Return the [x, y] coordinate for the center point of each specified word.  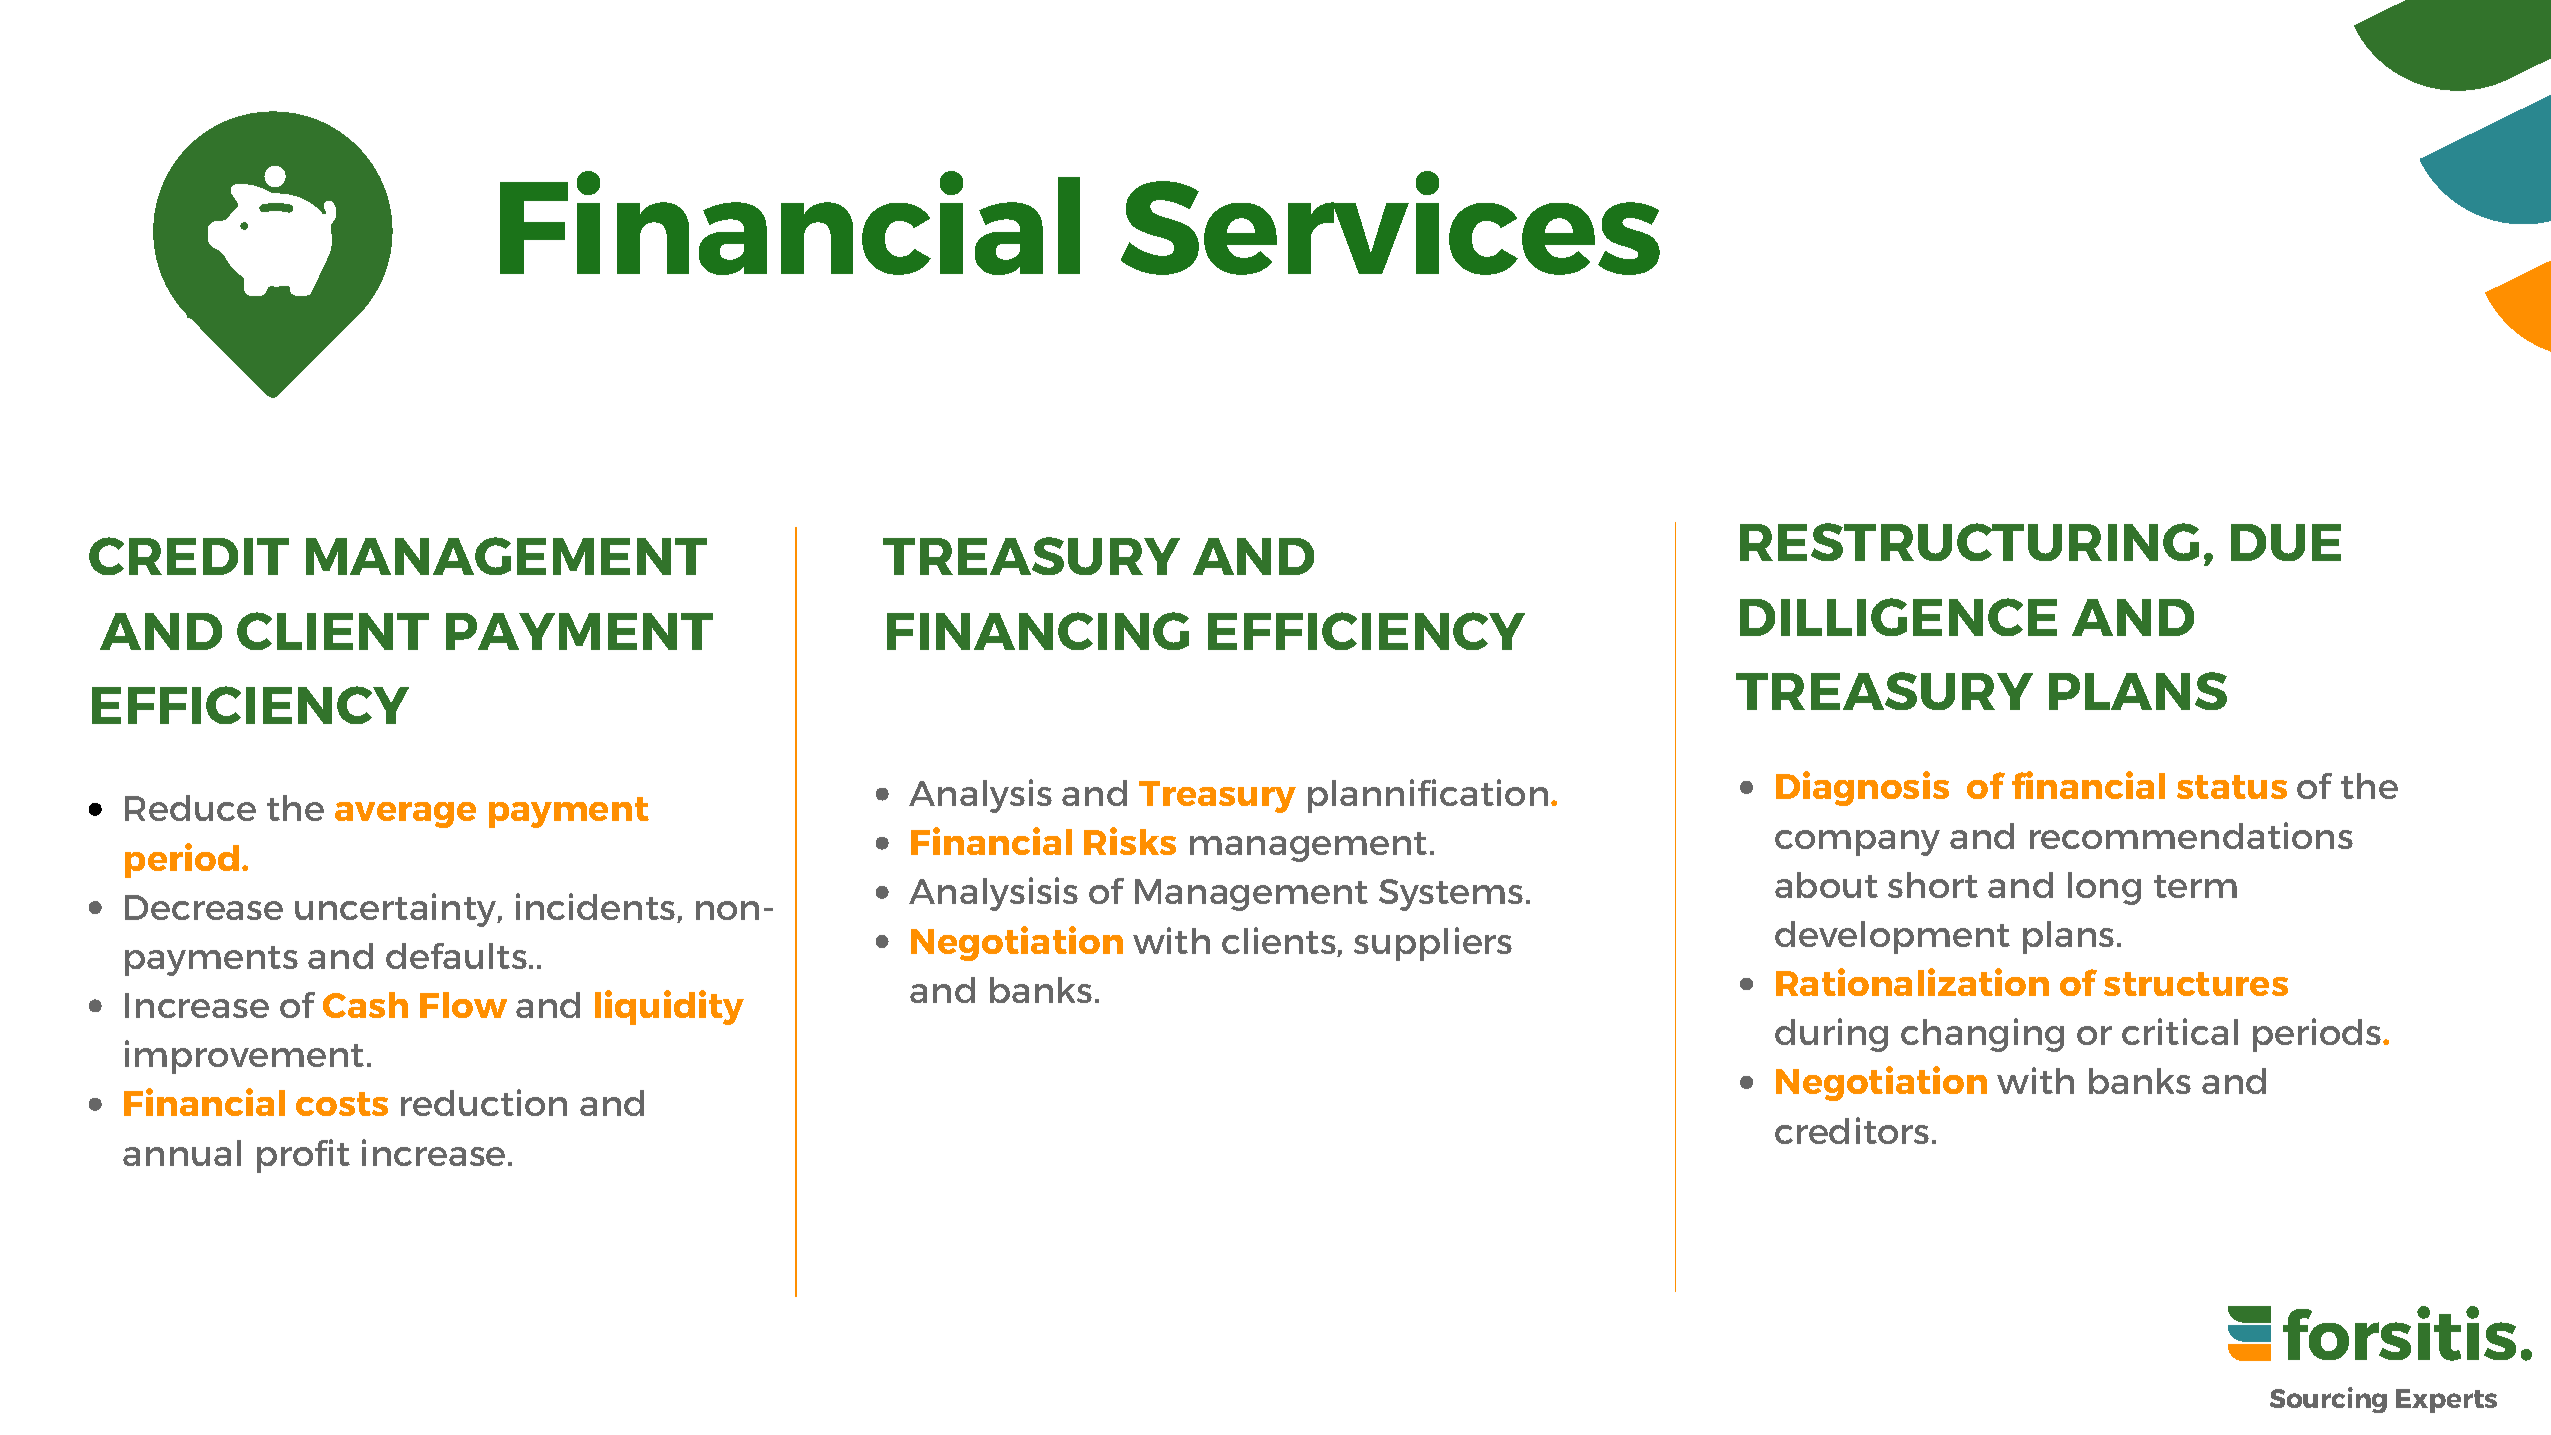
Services [1390, 223]
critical [2180, 1031]
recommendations [2191, 835]
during [1831, 1035]
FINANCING [1038, 631]
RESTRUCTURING [1969, 542]
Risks [1130, 841]
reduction [484, 1102]
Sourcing [2328, 1400]
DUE [2286, 542]
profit [303, 1156]
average [405, 815]
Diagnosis [1862, 788]
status [2232, 787]
